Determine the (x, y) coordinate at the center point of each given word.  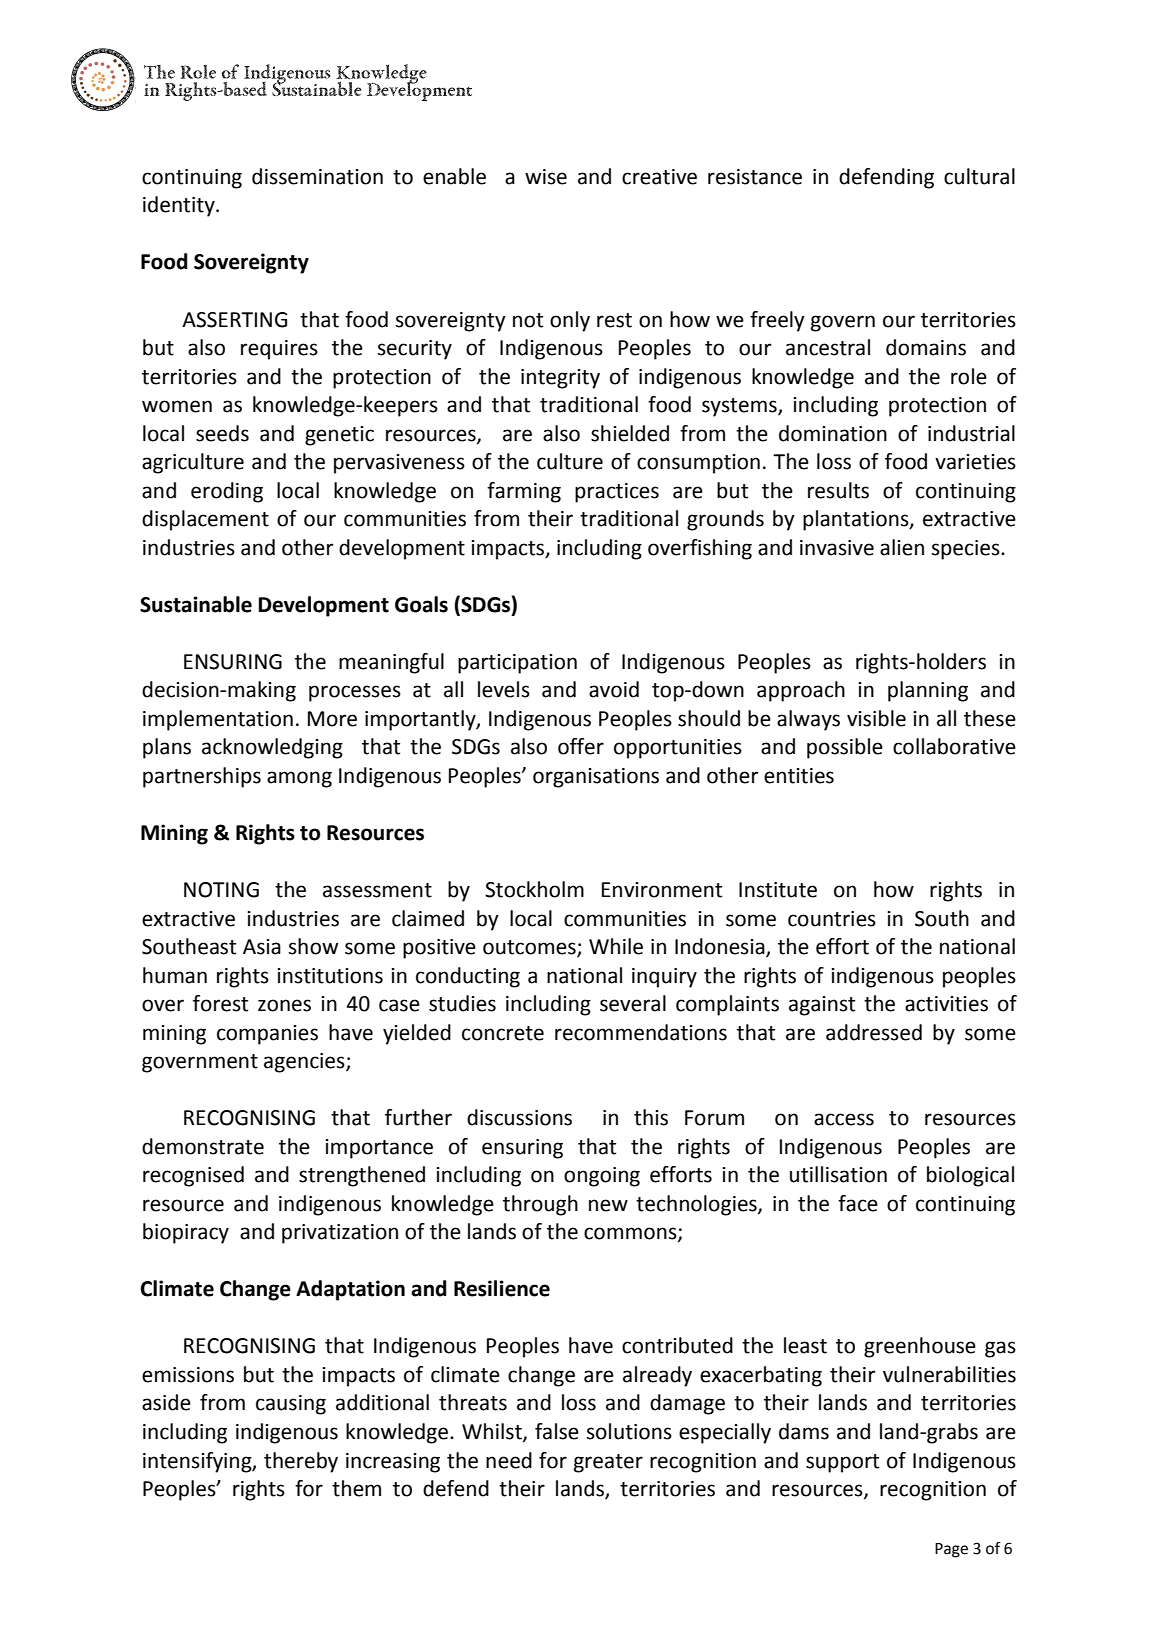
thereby (301, 1462)
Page (951, 1550)
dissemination (317, 176)
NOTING (221, 890)
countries (832, 919)
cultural (979, 176)
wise (546, 177)
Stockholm (534, 889)
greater (608, 1463)
